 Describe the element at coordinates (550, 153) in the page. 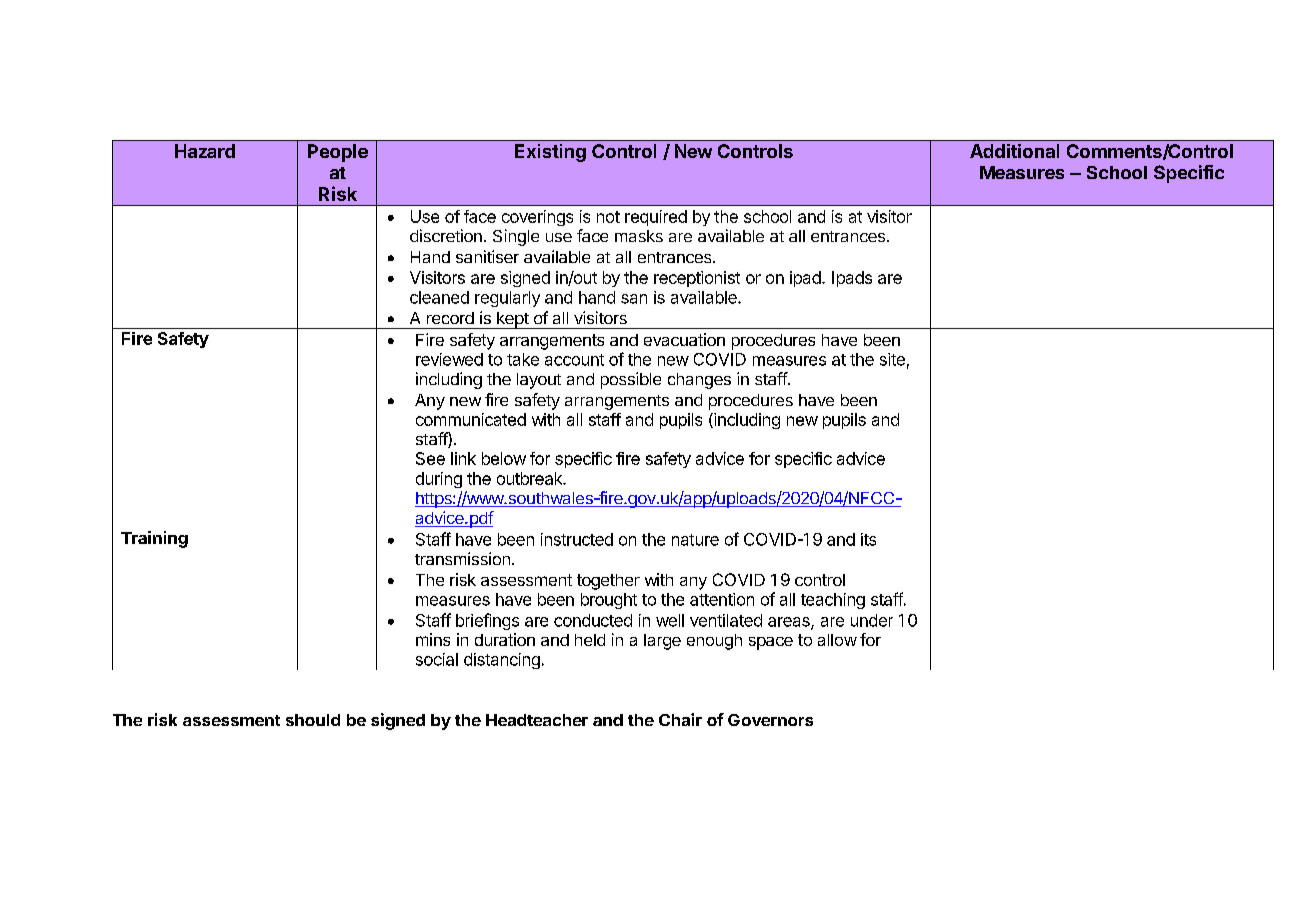

I see `Existing` at that location.
